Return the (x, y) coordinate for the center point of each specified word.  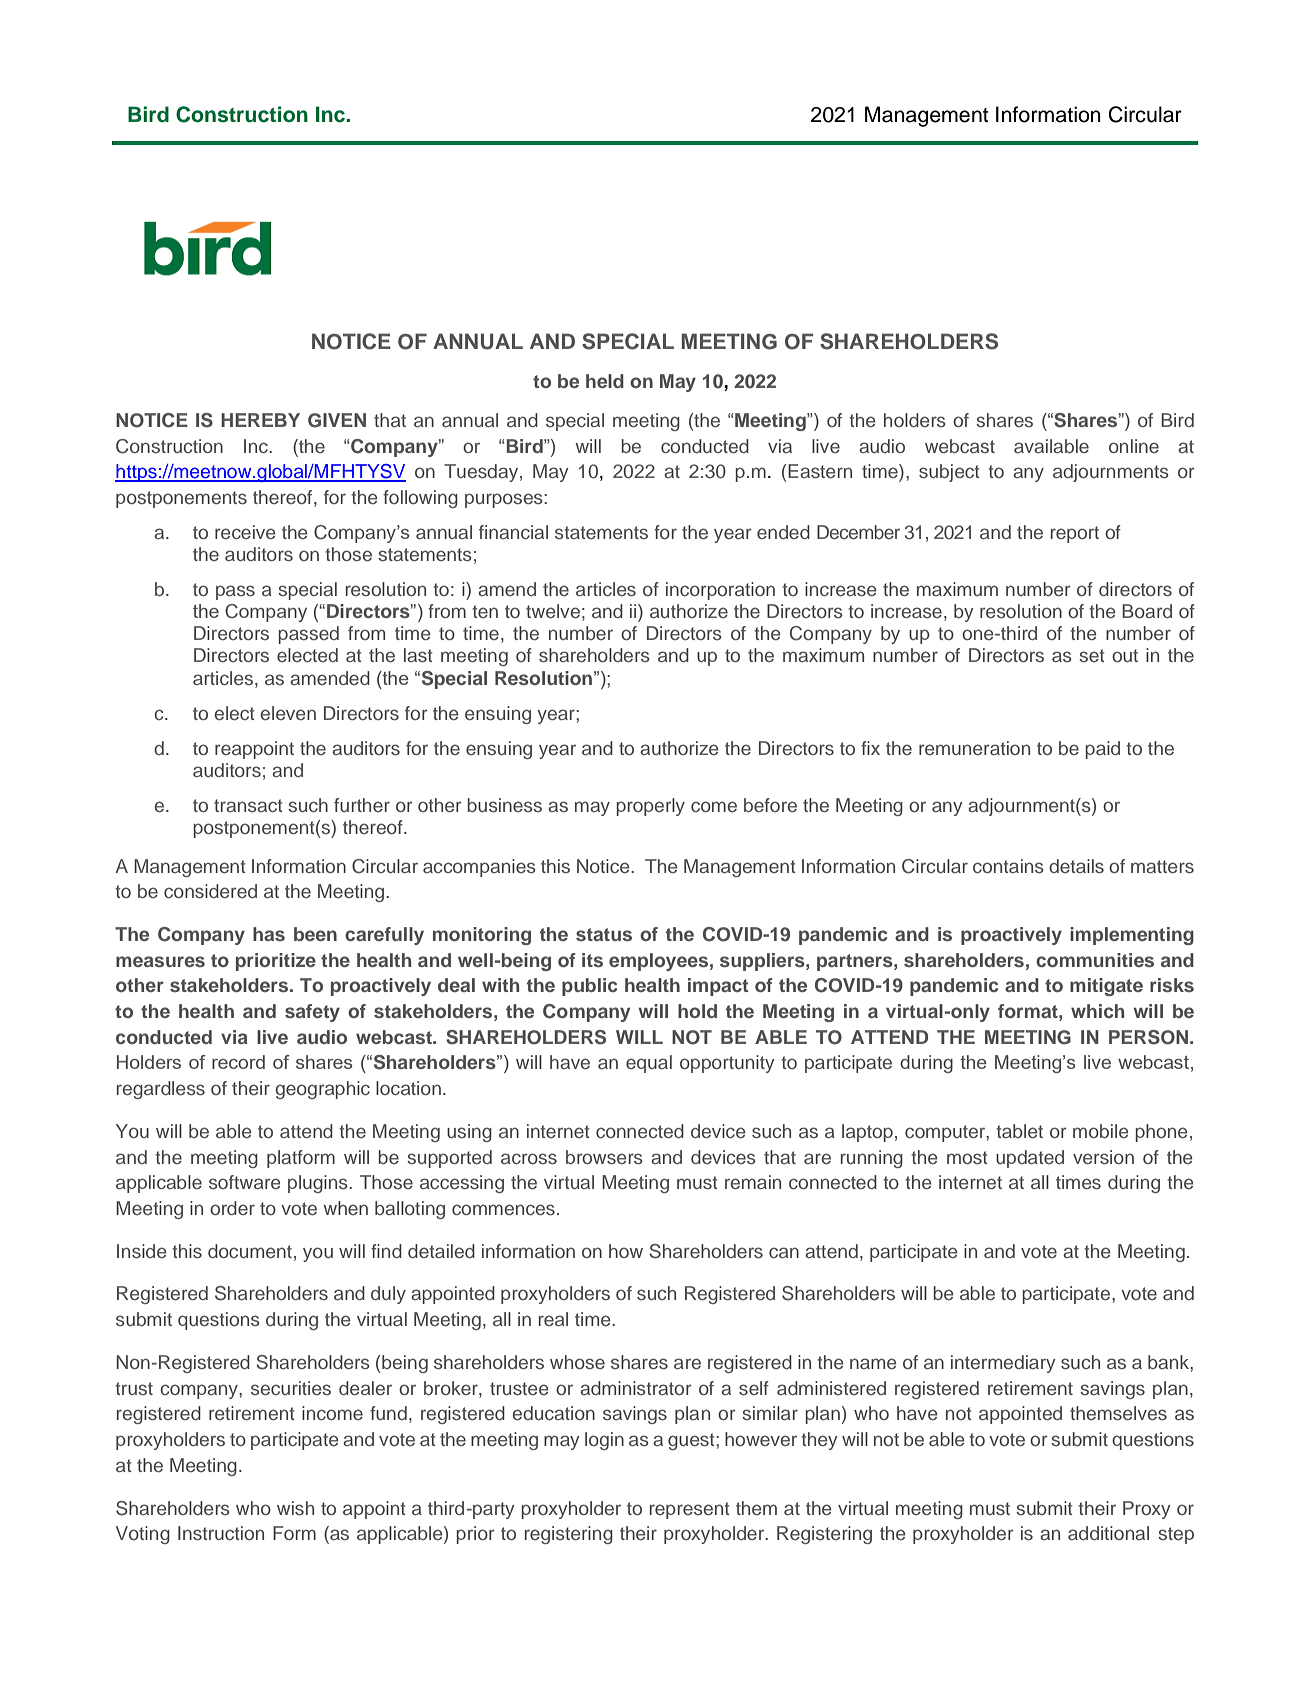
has (269, 934)
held (605, 381)
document (250, 1251)
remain (753, 1182)
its (592, 960)
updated (1030, 1159)
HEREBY (260, 420)
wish (295, 1508)
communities (1095, 960)
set (1092, 655)
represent (690, 1510)
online (1134, 446)
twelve (553, 611)
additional (1108, 1533)
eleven (288, 713)
